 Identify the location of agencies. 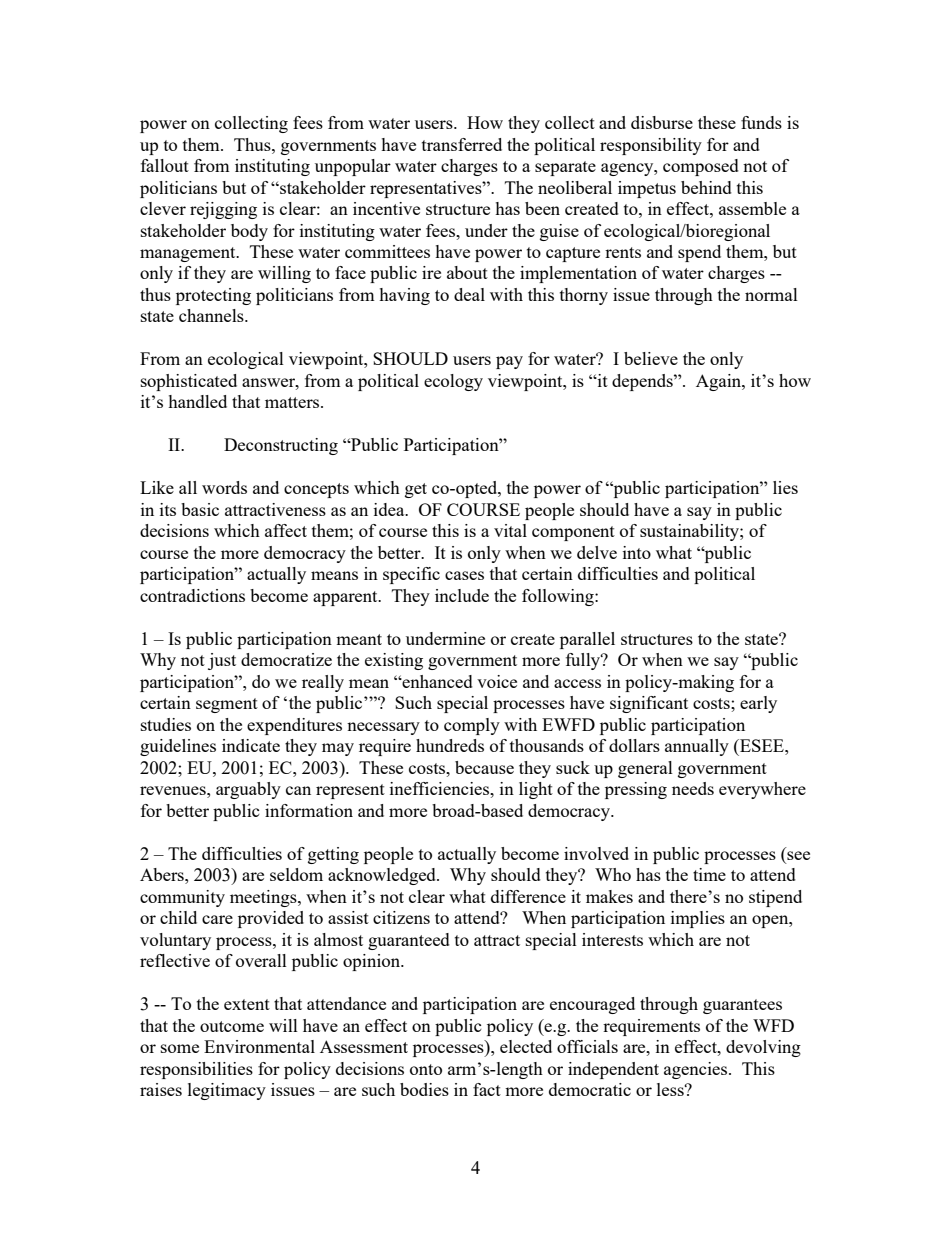
(697, 1070).
